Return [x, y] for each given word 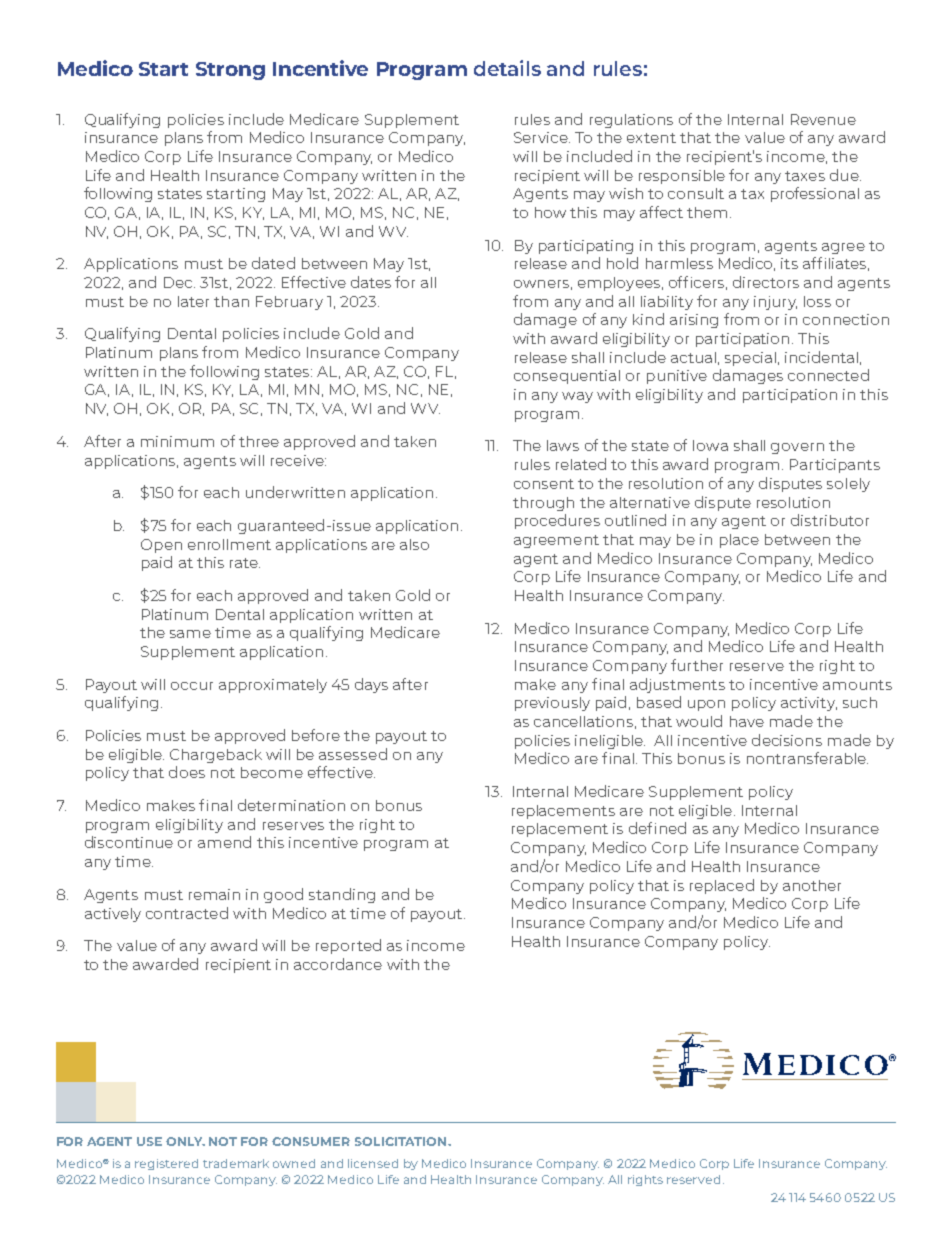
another [812, 885]
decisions [787, 740]
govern [797, 448]
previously [552, 704]
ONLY [185, 1141]
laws [563, 445]
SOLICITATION [402, 1141]
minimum [177, 441]
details [507, 68]
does [187, 772]
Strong [230, 71]
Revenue [823, 119]
